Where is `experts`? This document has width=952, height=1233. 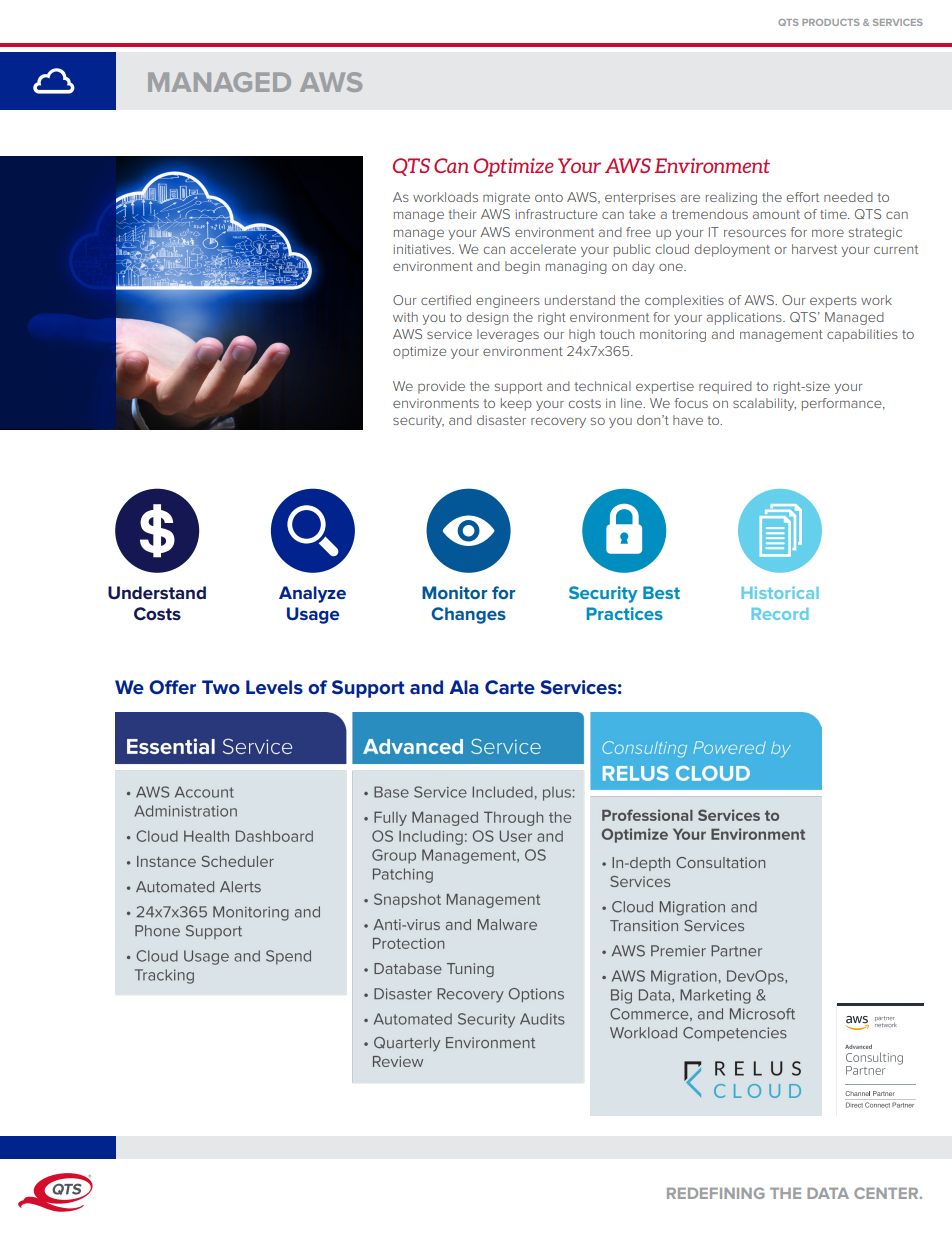 experts is located at coordinates (833, 302).
